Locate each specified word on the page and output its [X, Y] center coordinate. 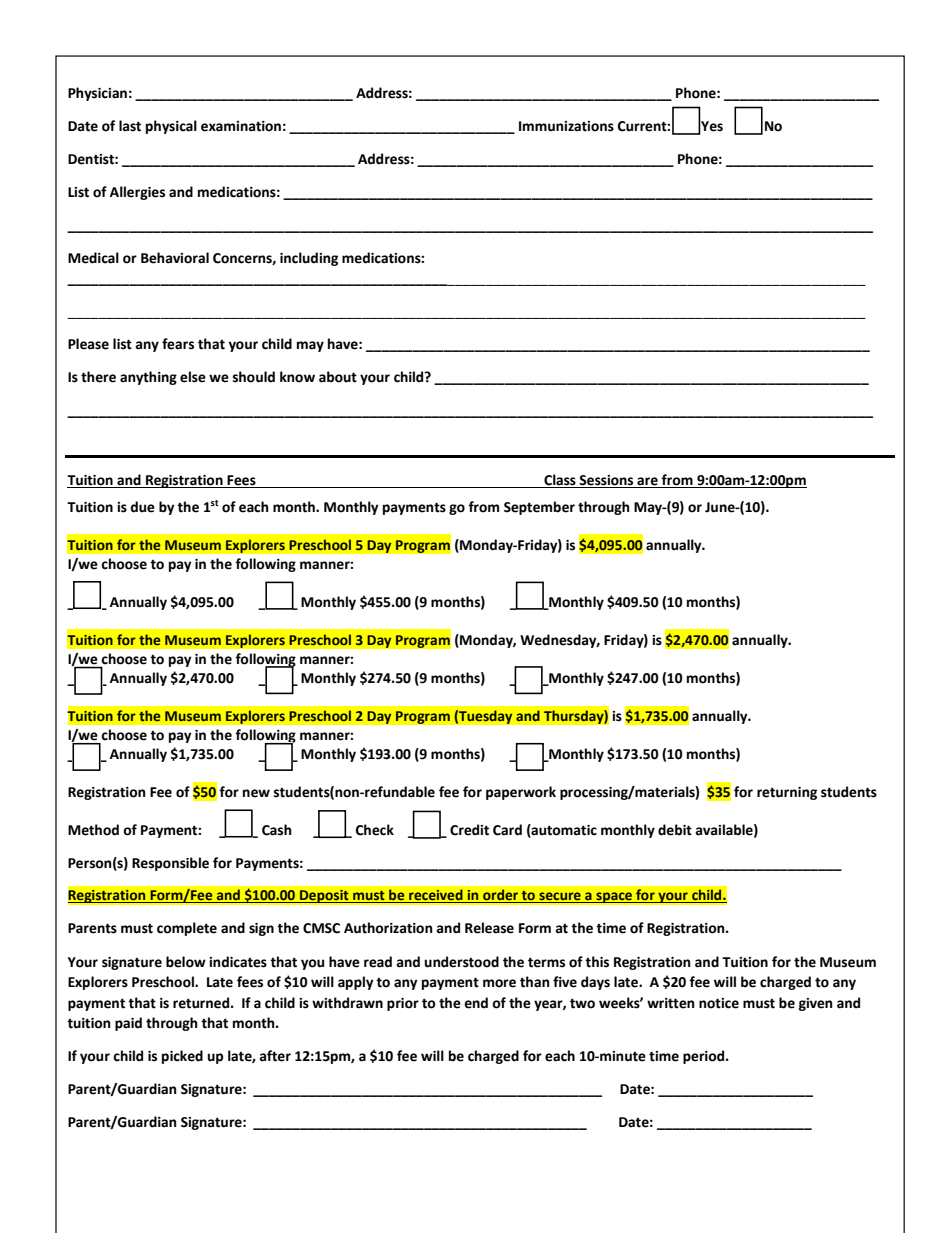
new [256, 793]
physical [171, 127]
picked [182, 1057]
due [142, 507]
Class [560, 481]
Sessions [607, 481]
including [309, 259]
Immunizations [566, 126]
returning [787, 793]
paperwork [521, 793]
